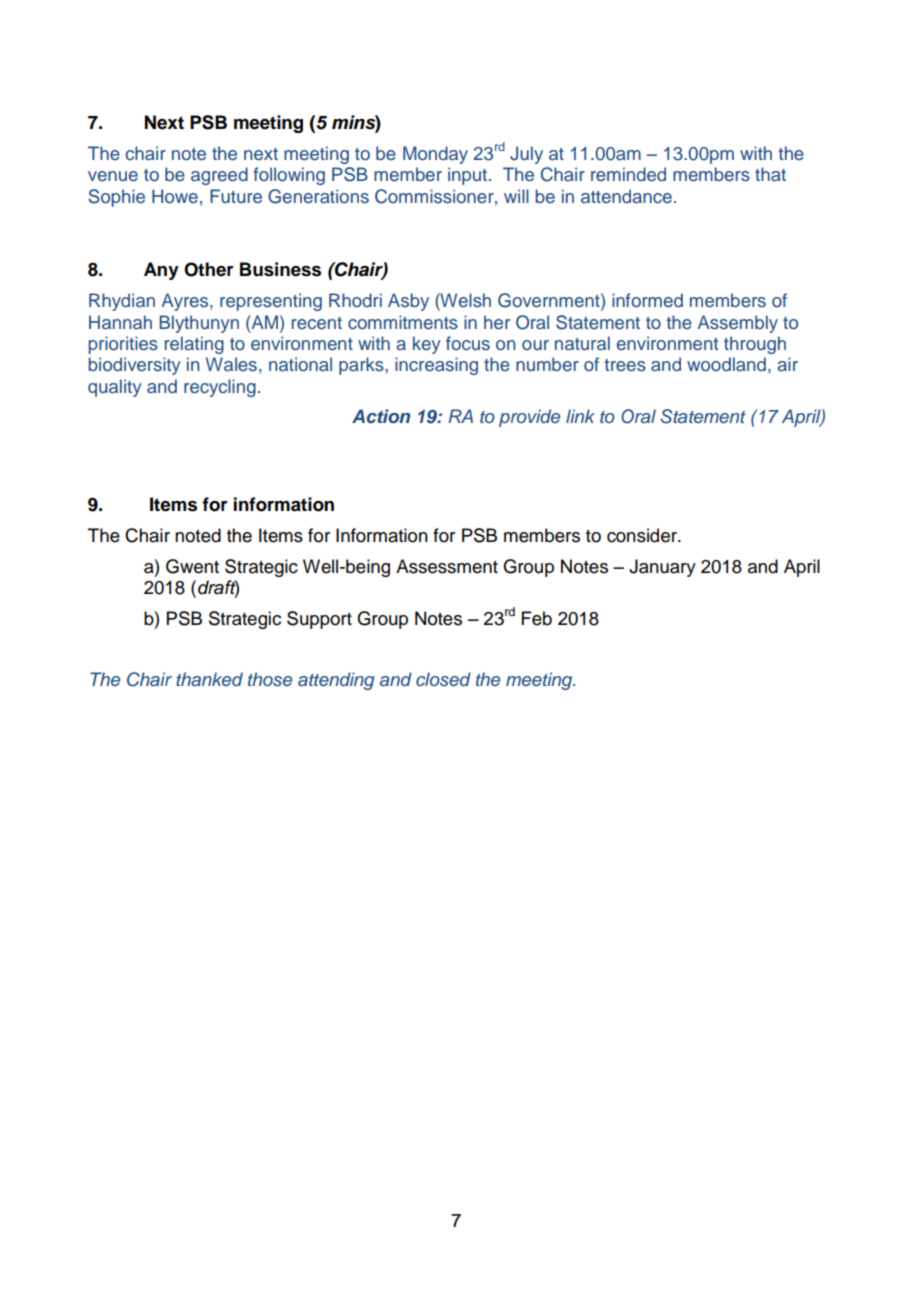 This screenshot has width=924, height=1308. What do you see at coordinates (580, 416) in the screenshot?
I see `link` at bounding box center [580, 416].
